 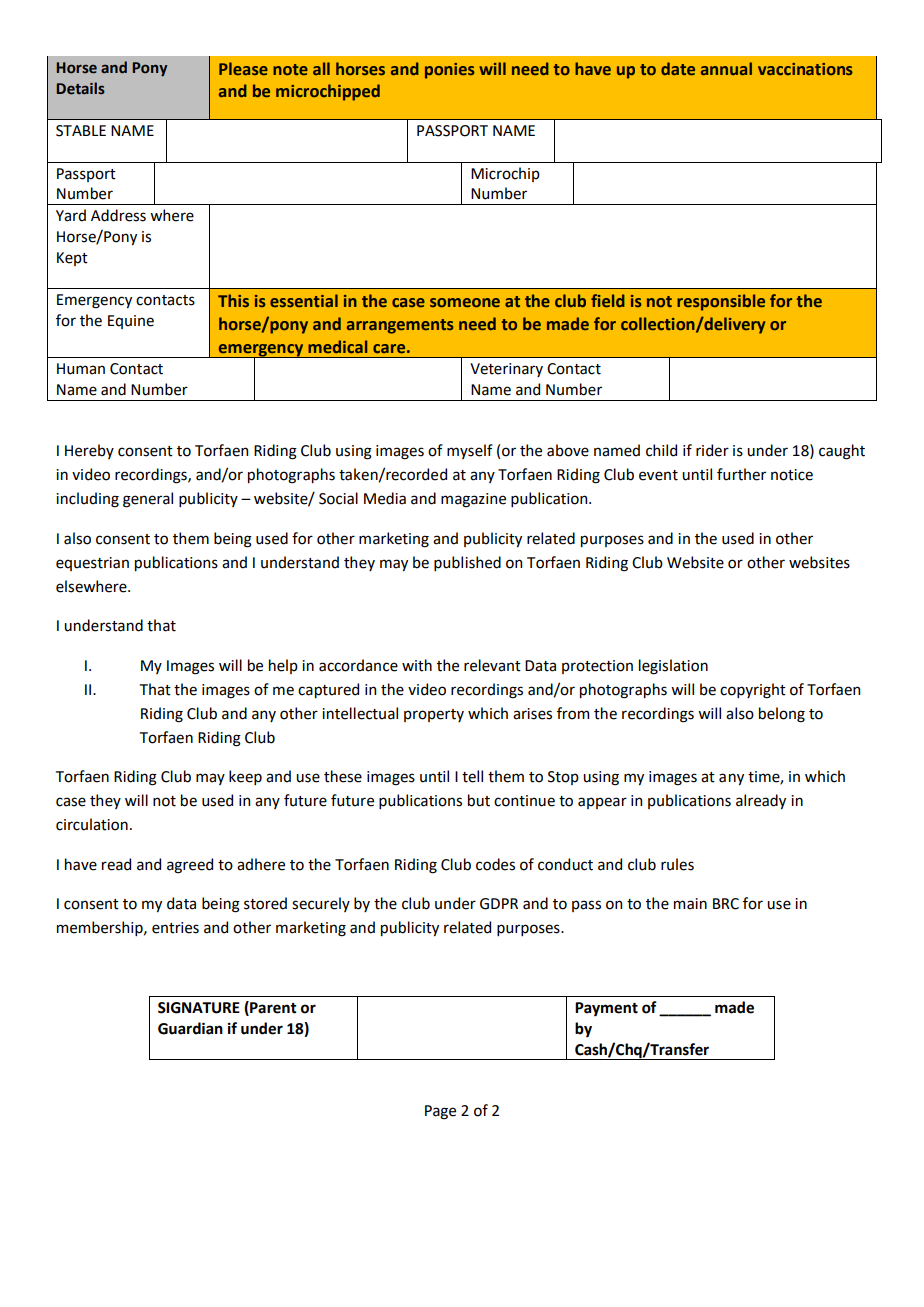 What do you see at coordinates (470, 451) in the image?
I see `myself` at bounding box center [470, 451].
